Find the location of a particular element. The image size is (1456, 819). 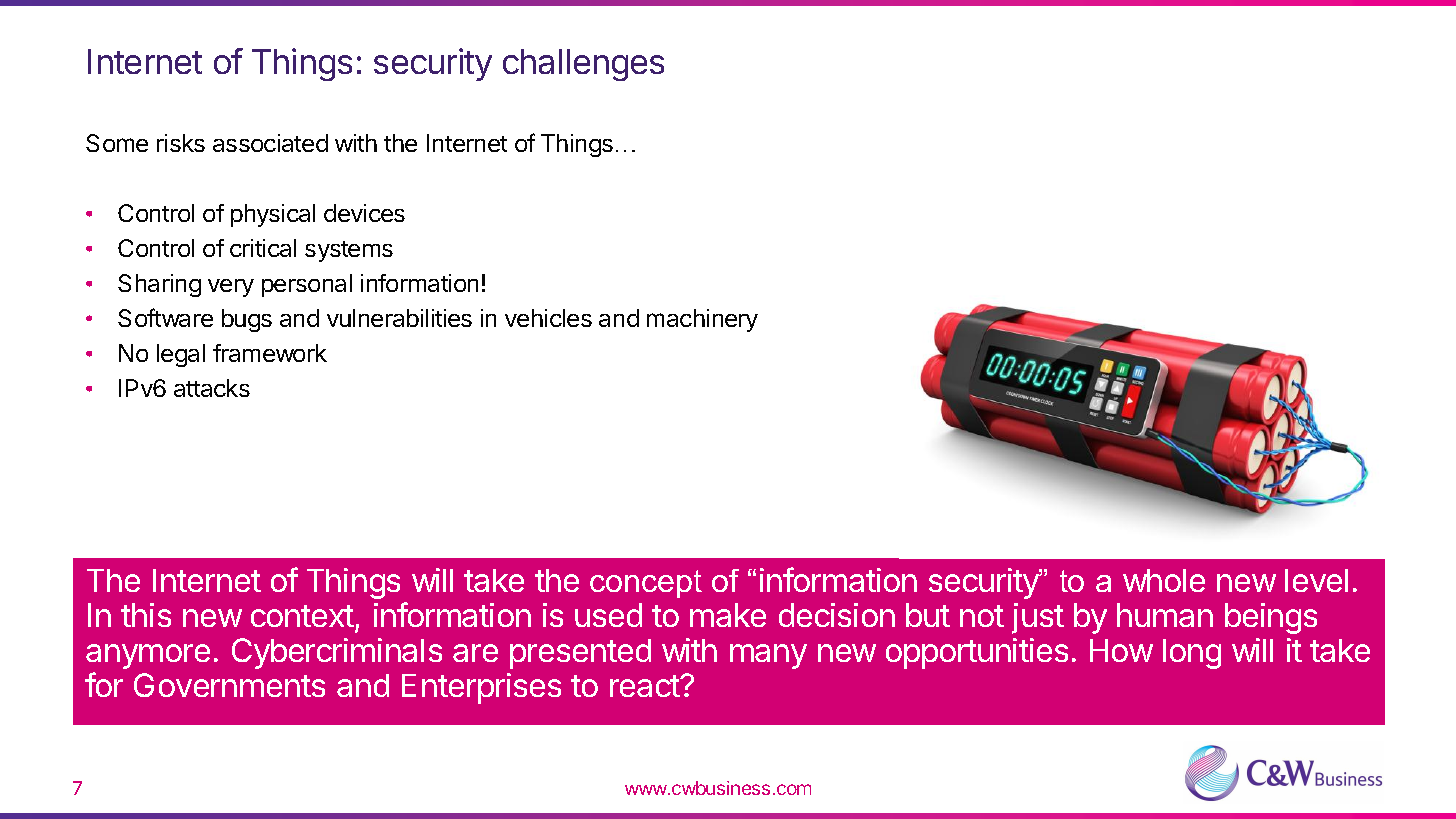

associated is located at coordinates (270, 143).
